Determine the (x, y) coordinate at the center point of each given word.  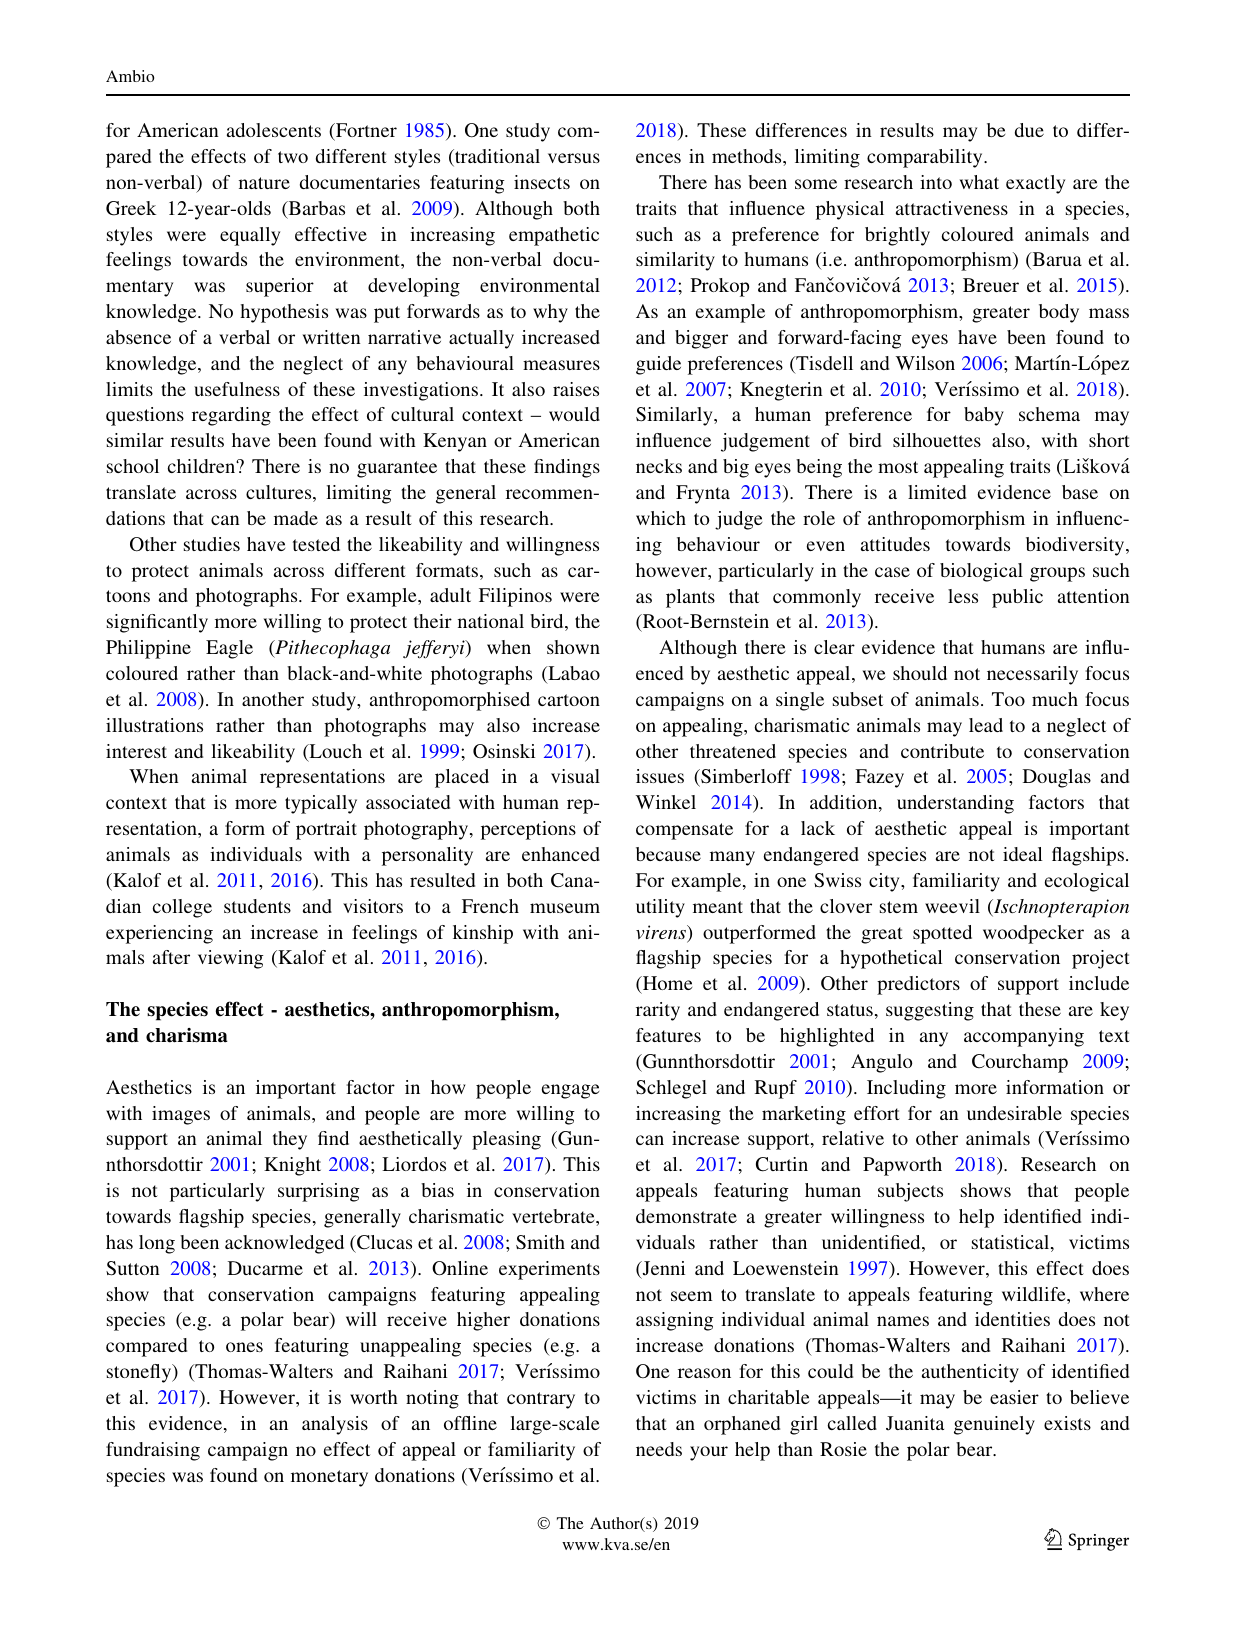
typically (321, 804)
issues (660, 776)
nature (264, 183)
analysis (335, 1425)
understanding (955, 804)
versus (574, 158)
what (979, 182)
